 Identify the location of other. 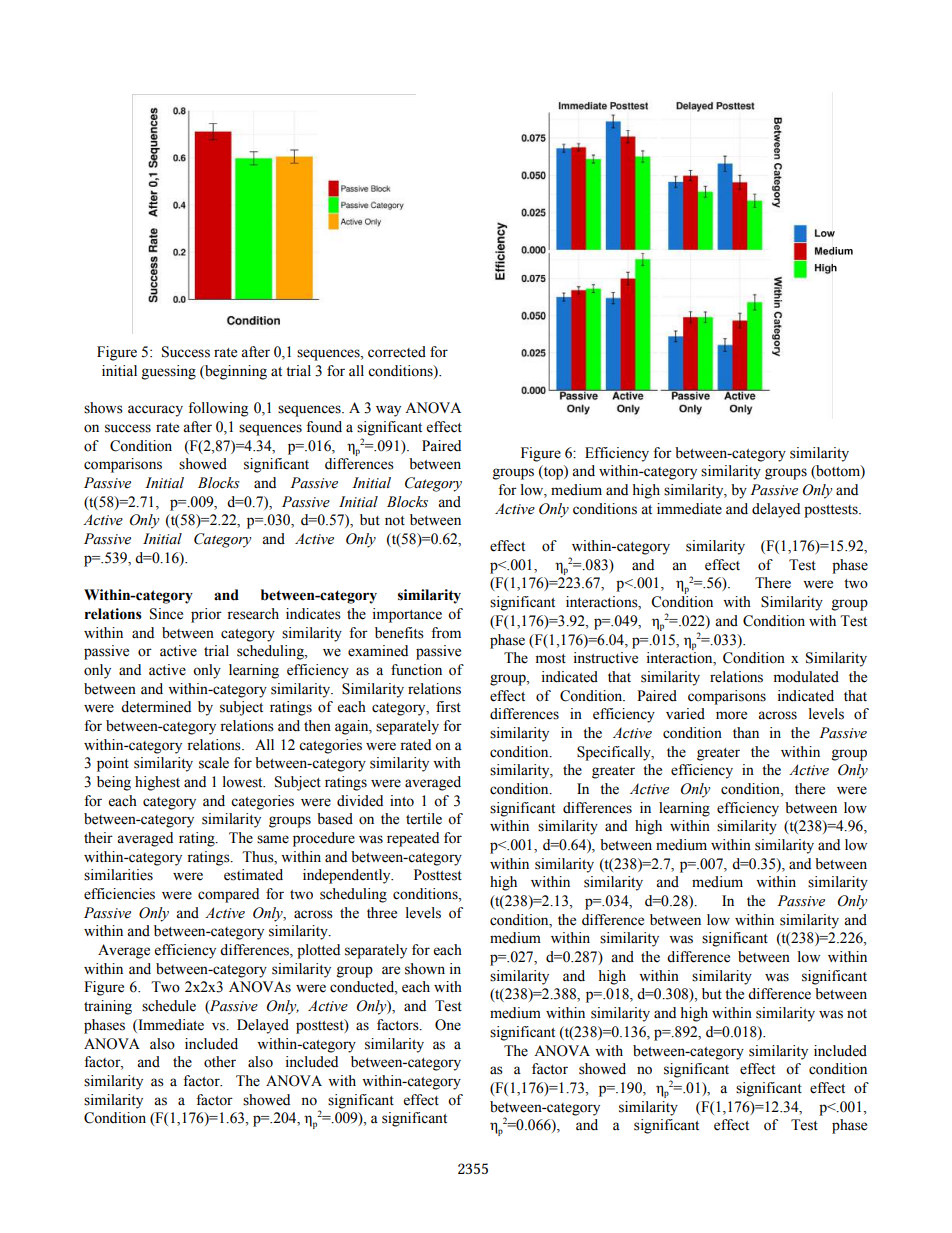
(220, 1062).
